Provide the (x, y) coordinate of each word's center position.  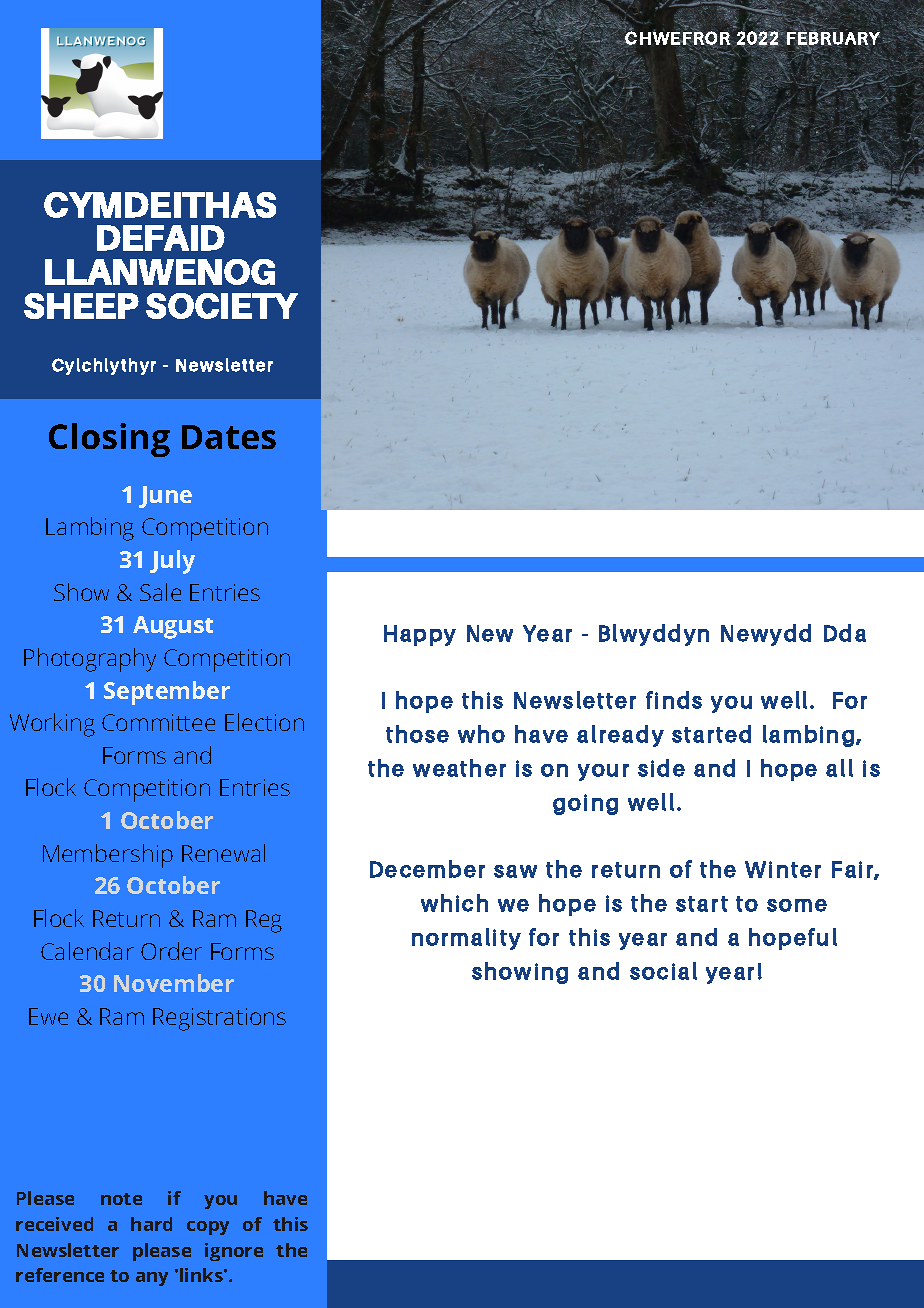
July (172, 562)
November (174, 983)
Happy (420, 635)
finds (674, 700)
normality (466, 939)
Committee (158, 722)
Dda (845, 633)
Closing (109, 440)
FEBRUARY (833, 38)
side (661, 768)
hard (151, 1224)
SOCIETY (222, 306)
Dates (229, 437)
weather (459, 768)
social (663, 971)
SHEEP (81, 306)
